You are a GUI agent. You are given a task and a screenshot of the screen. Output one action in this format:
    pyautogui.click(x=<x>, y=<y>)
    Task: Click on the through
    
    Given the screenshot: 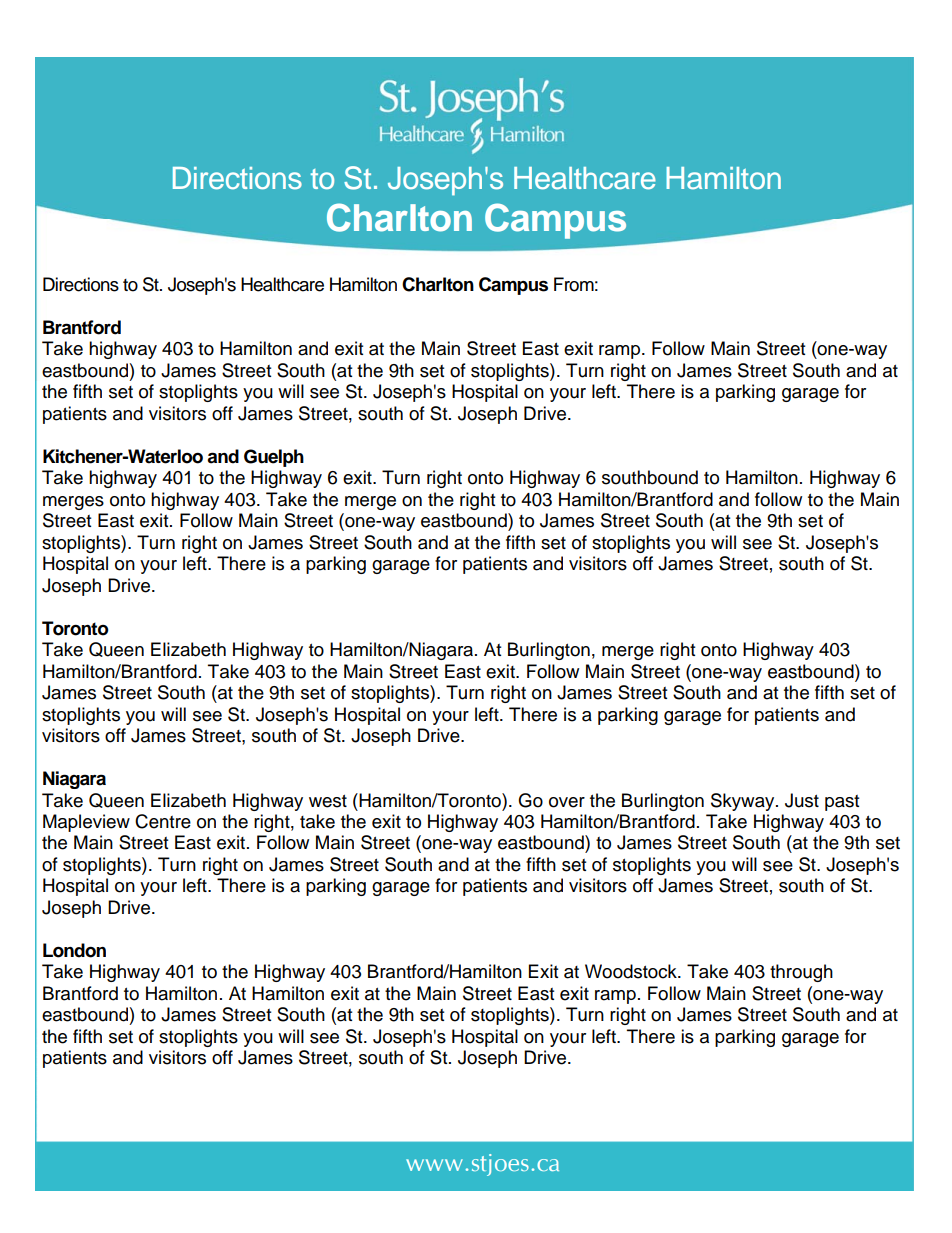 What is the action you would take?
    pyautogui.click(x=801, y=973)
